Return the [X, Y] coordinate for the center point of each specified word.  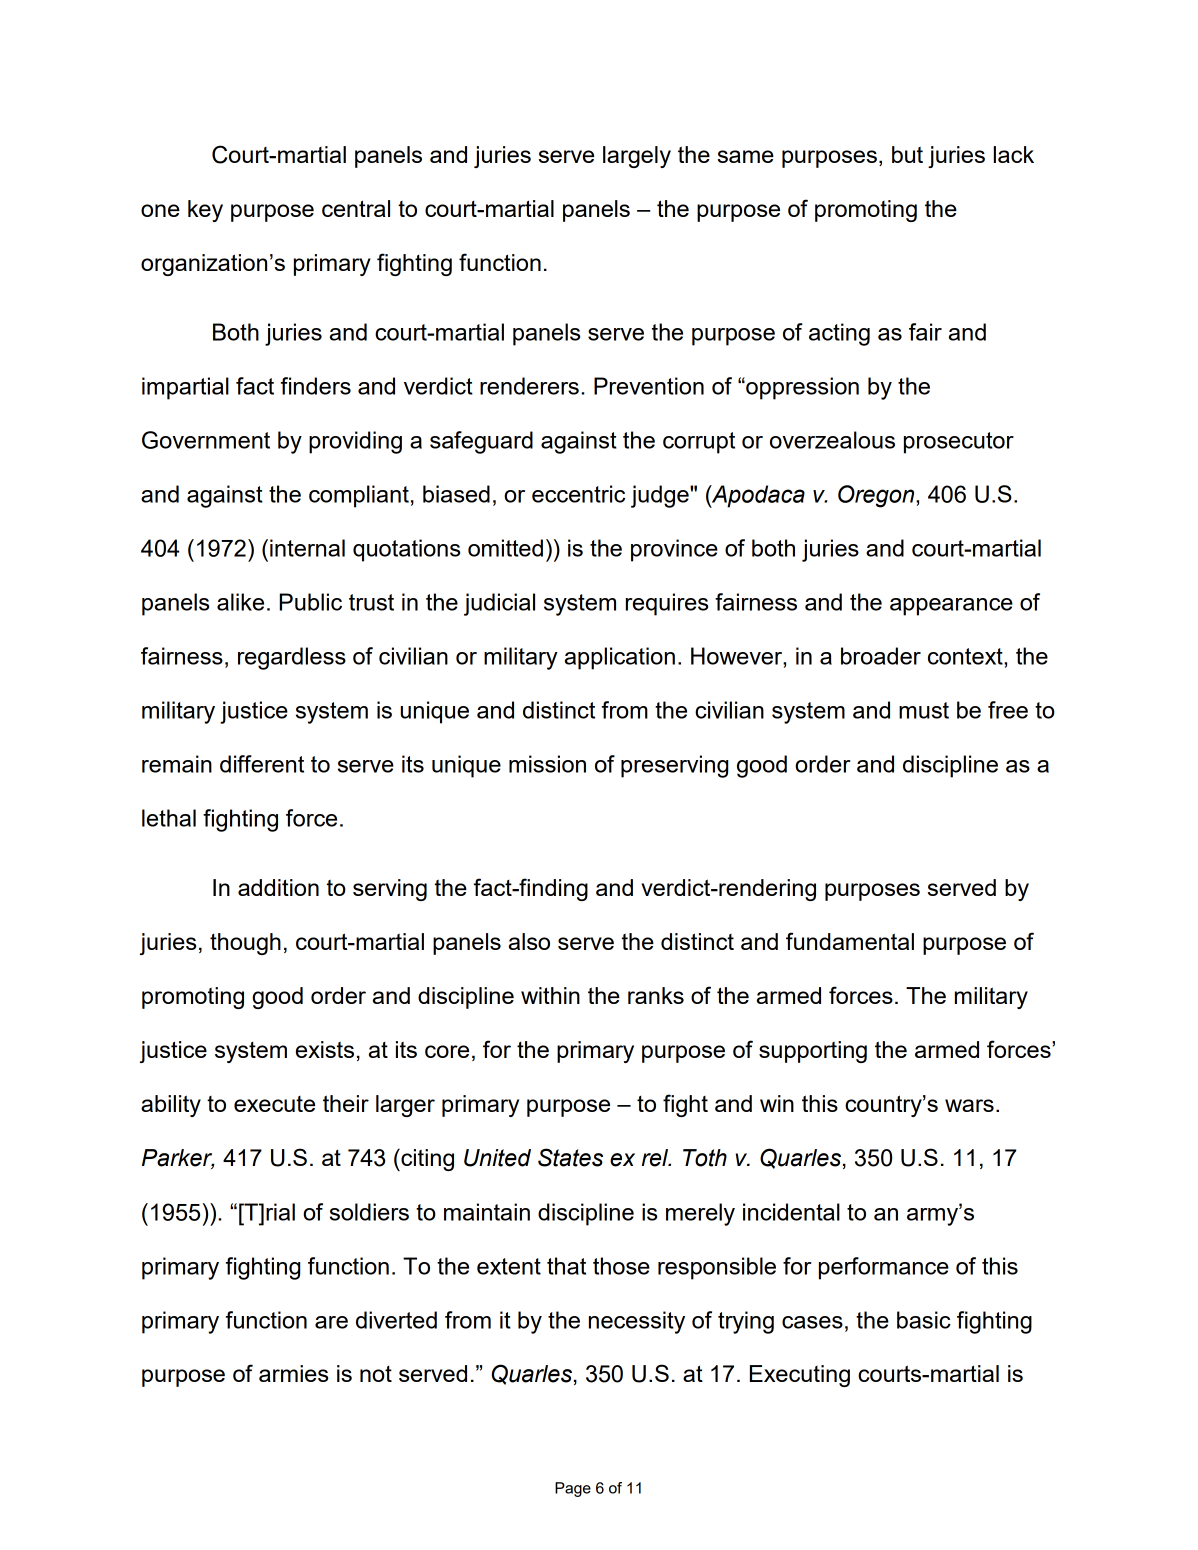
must [924, 710]
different [262, 764]
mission [547, 764]
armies [293, 1373]
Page [573, 1489]
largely [637, 157]
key [205, 211]
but [907, 154]
